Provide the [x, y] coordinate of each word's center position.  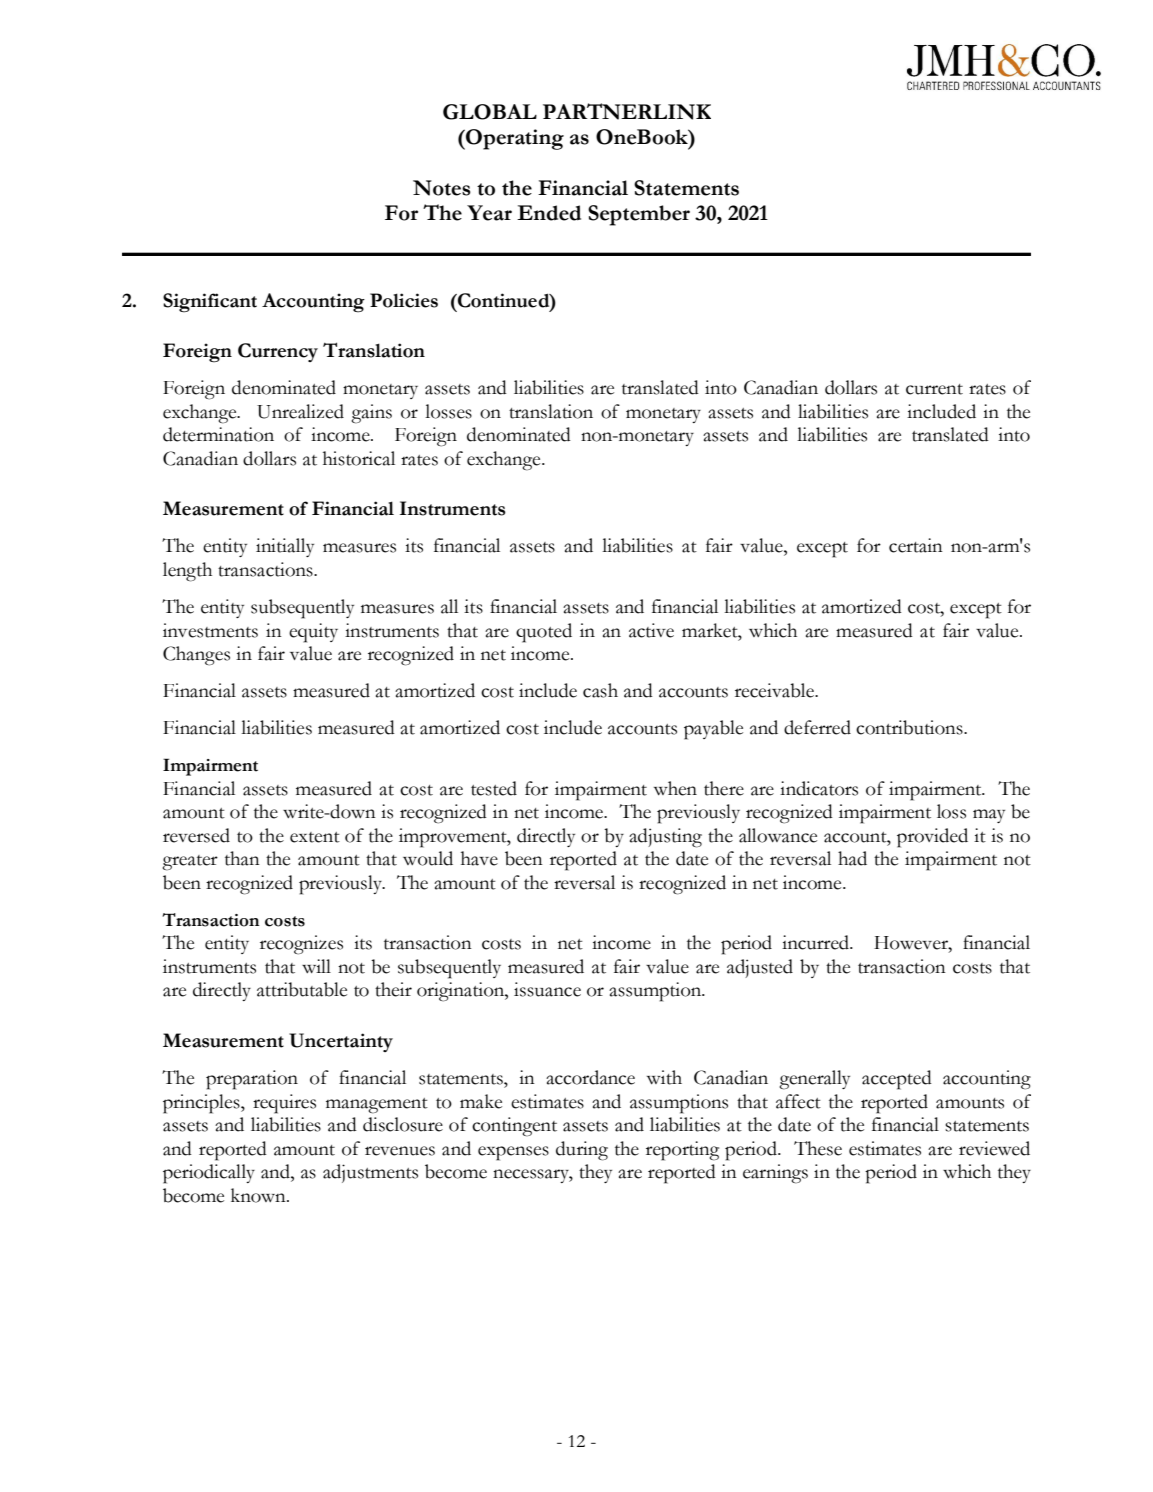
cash [600, 690]
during [582, 1151]
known [259, 1195]
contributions [910, 727]
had [852, 858]
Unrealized [300, 411]
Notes [442, 188]
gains [371, 414]
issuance [547, 989]
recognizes [301, 945]
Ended [549, 213]
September [639, 215]
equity [313, 633]
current [934, 389]
